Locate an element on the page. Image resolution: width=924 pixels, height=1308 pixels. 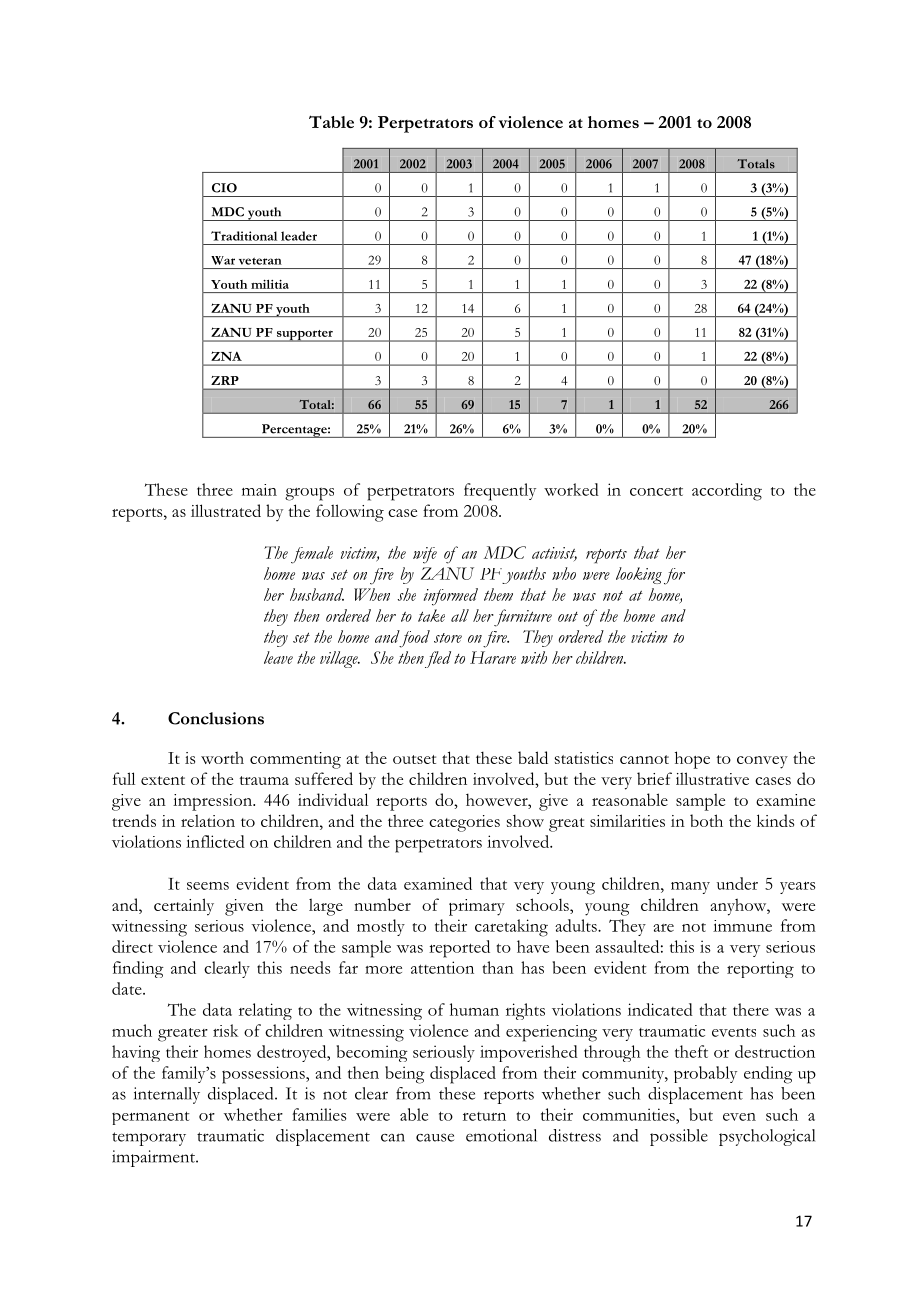
CIO is located at coordinates (224, 188).
